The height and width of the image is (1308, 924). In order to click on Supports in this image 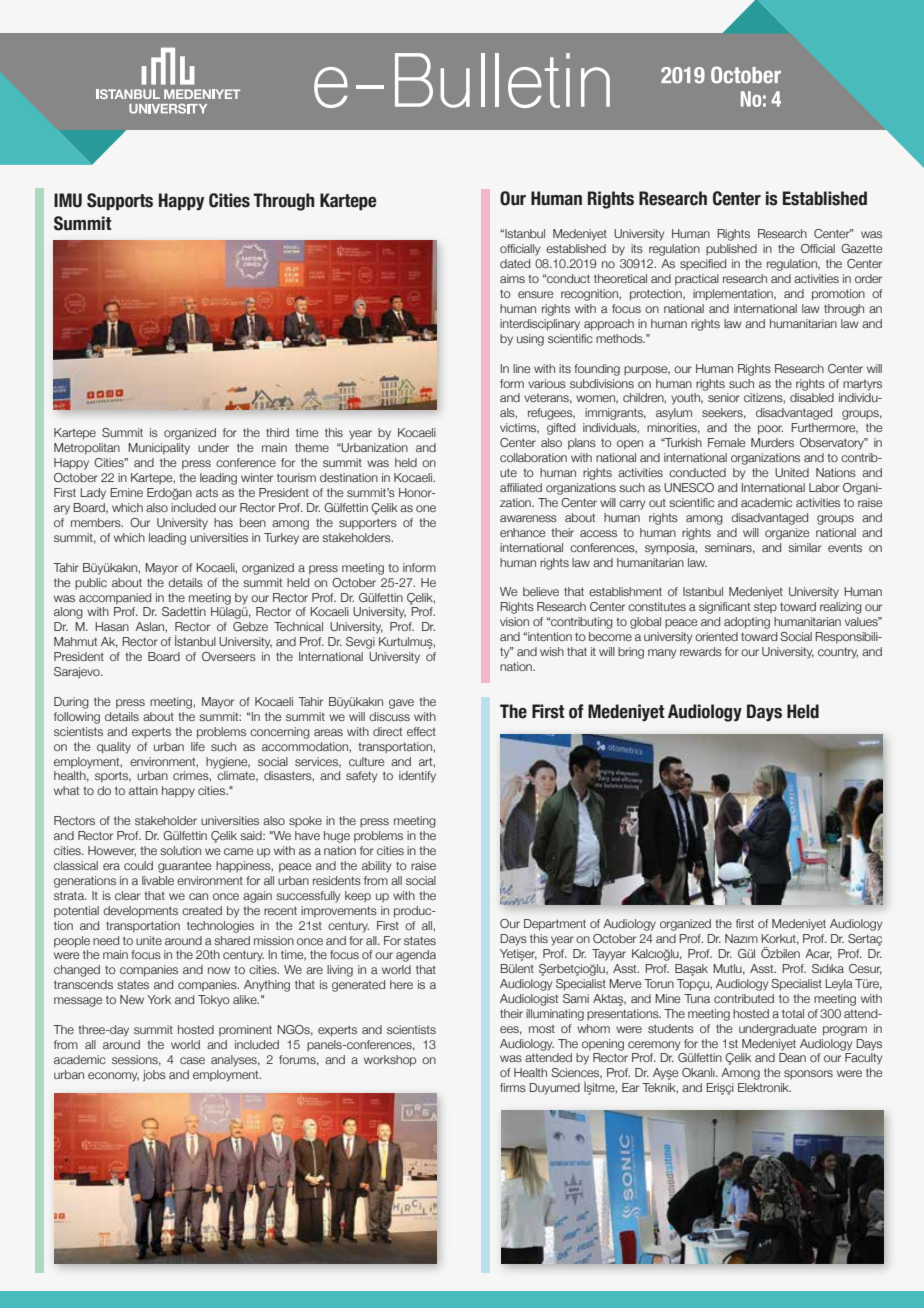, I will do `click(120, 202)`.
